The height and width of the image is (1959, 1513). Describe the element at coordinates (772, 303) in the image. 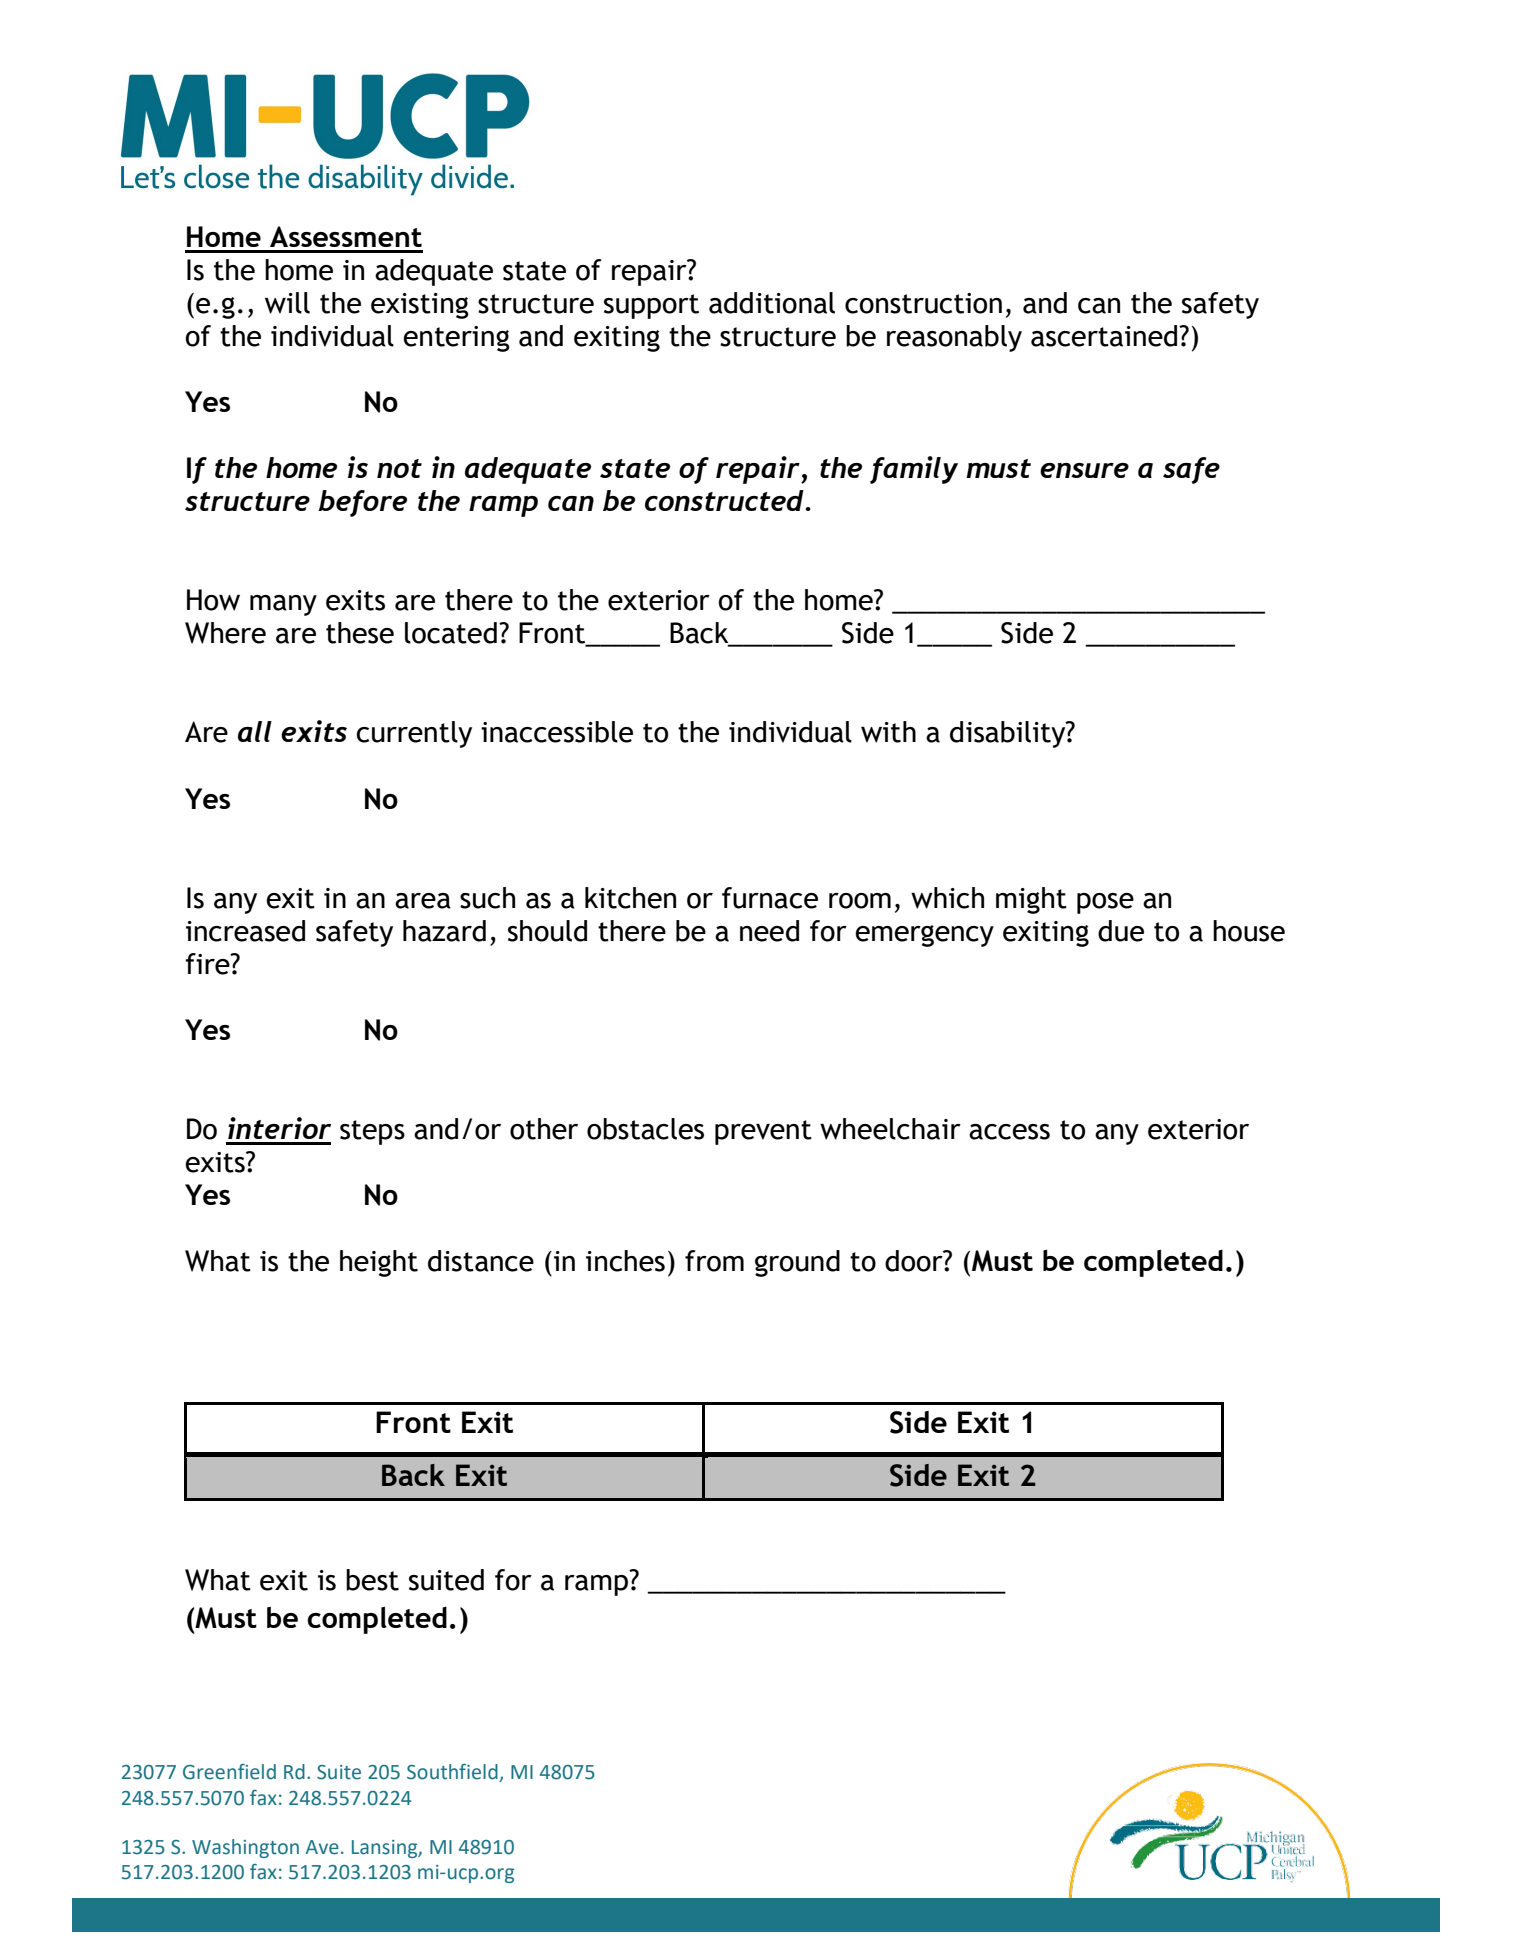

I see `additional` at that location.
